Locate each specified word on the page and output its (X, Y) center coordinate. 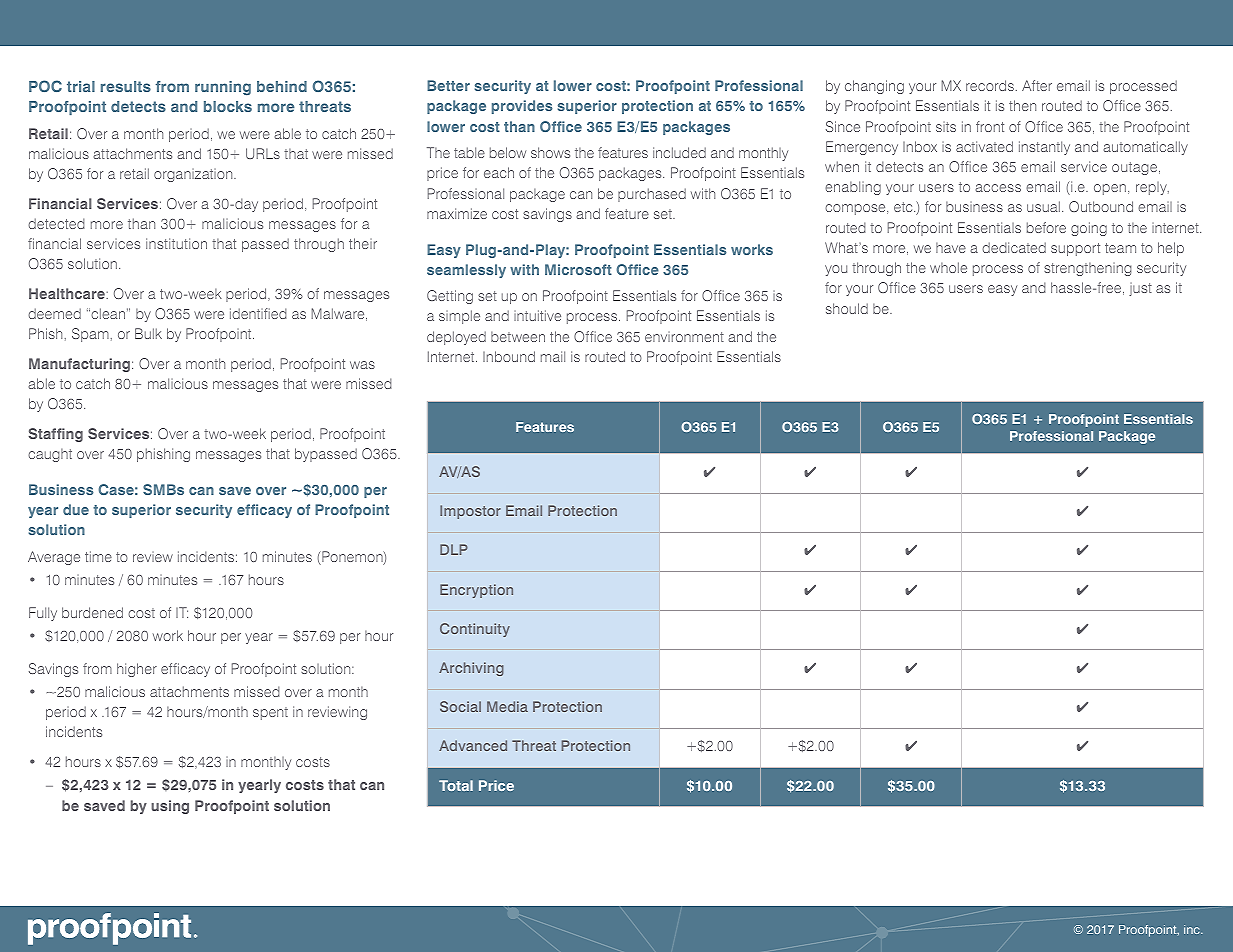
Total (456, 785)
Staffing (56, 435)
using (170, 807)
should (847, 308)
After (1037, 85)
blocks (228, 106)
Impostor (470, 512)
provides (522, 107)
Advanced (473, 745)
